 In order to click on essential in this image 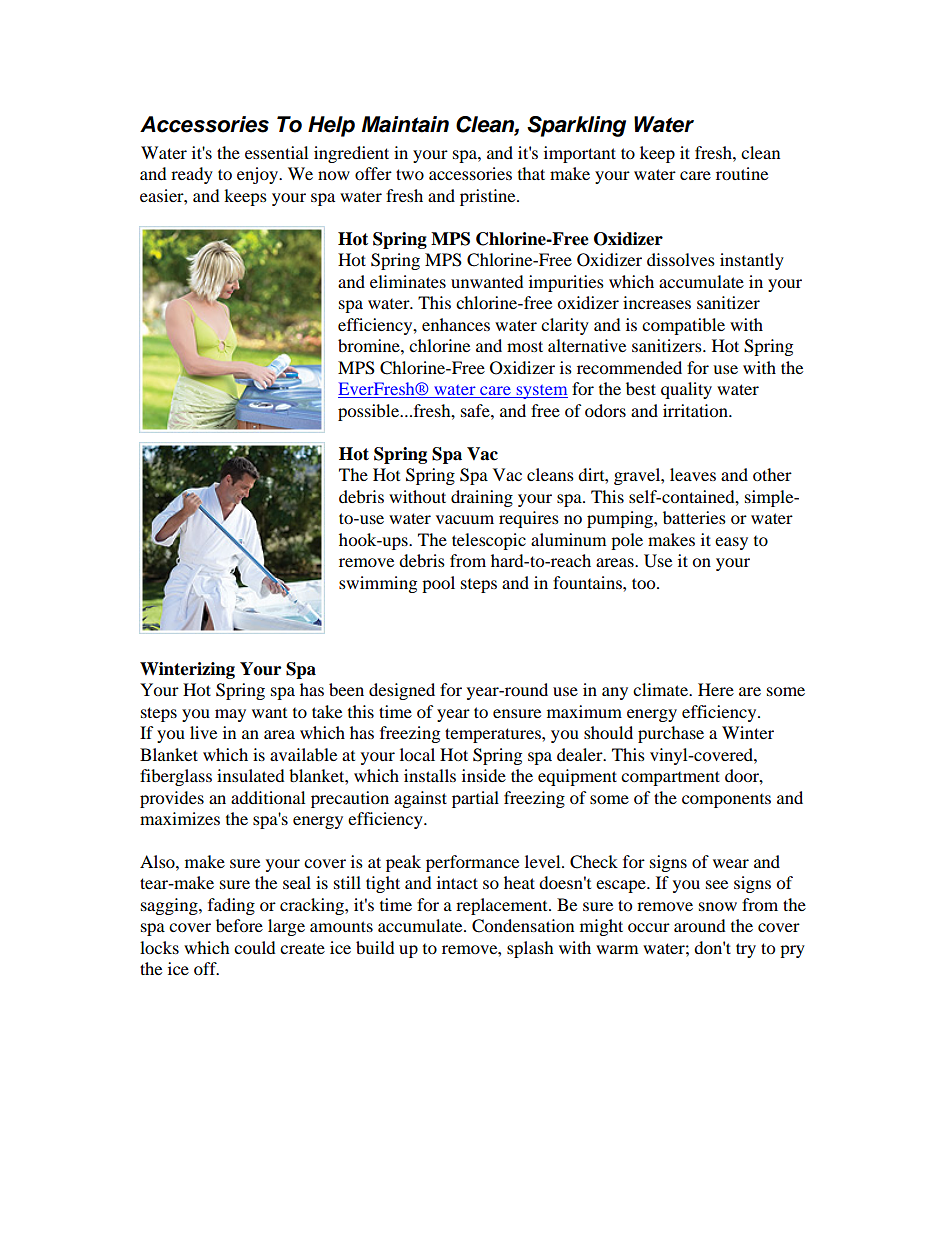, I will do `click(276, 152)`.
